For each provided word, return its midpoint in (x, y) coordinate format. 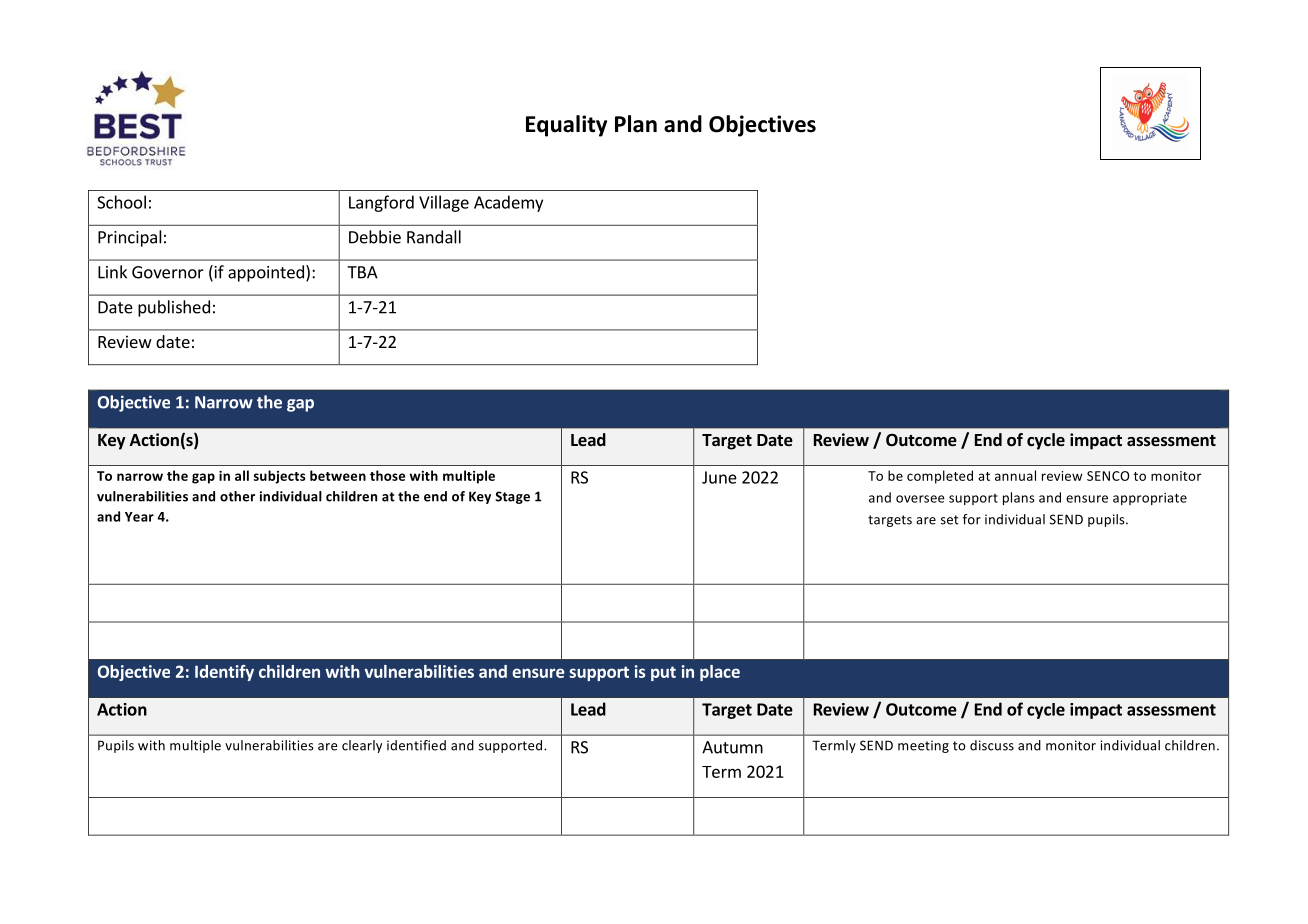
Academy (508, 203)
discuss (992, 745)
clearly (362, 746)
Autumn (732, 747)
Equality (566, 126)
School (121, 202)
